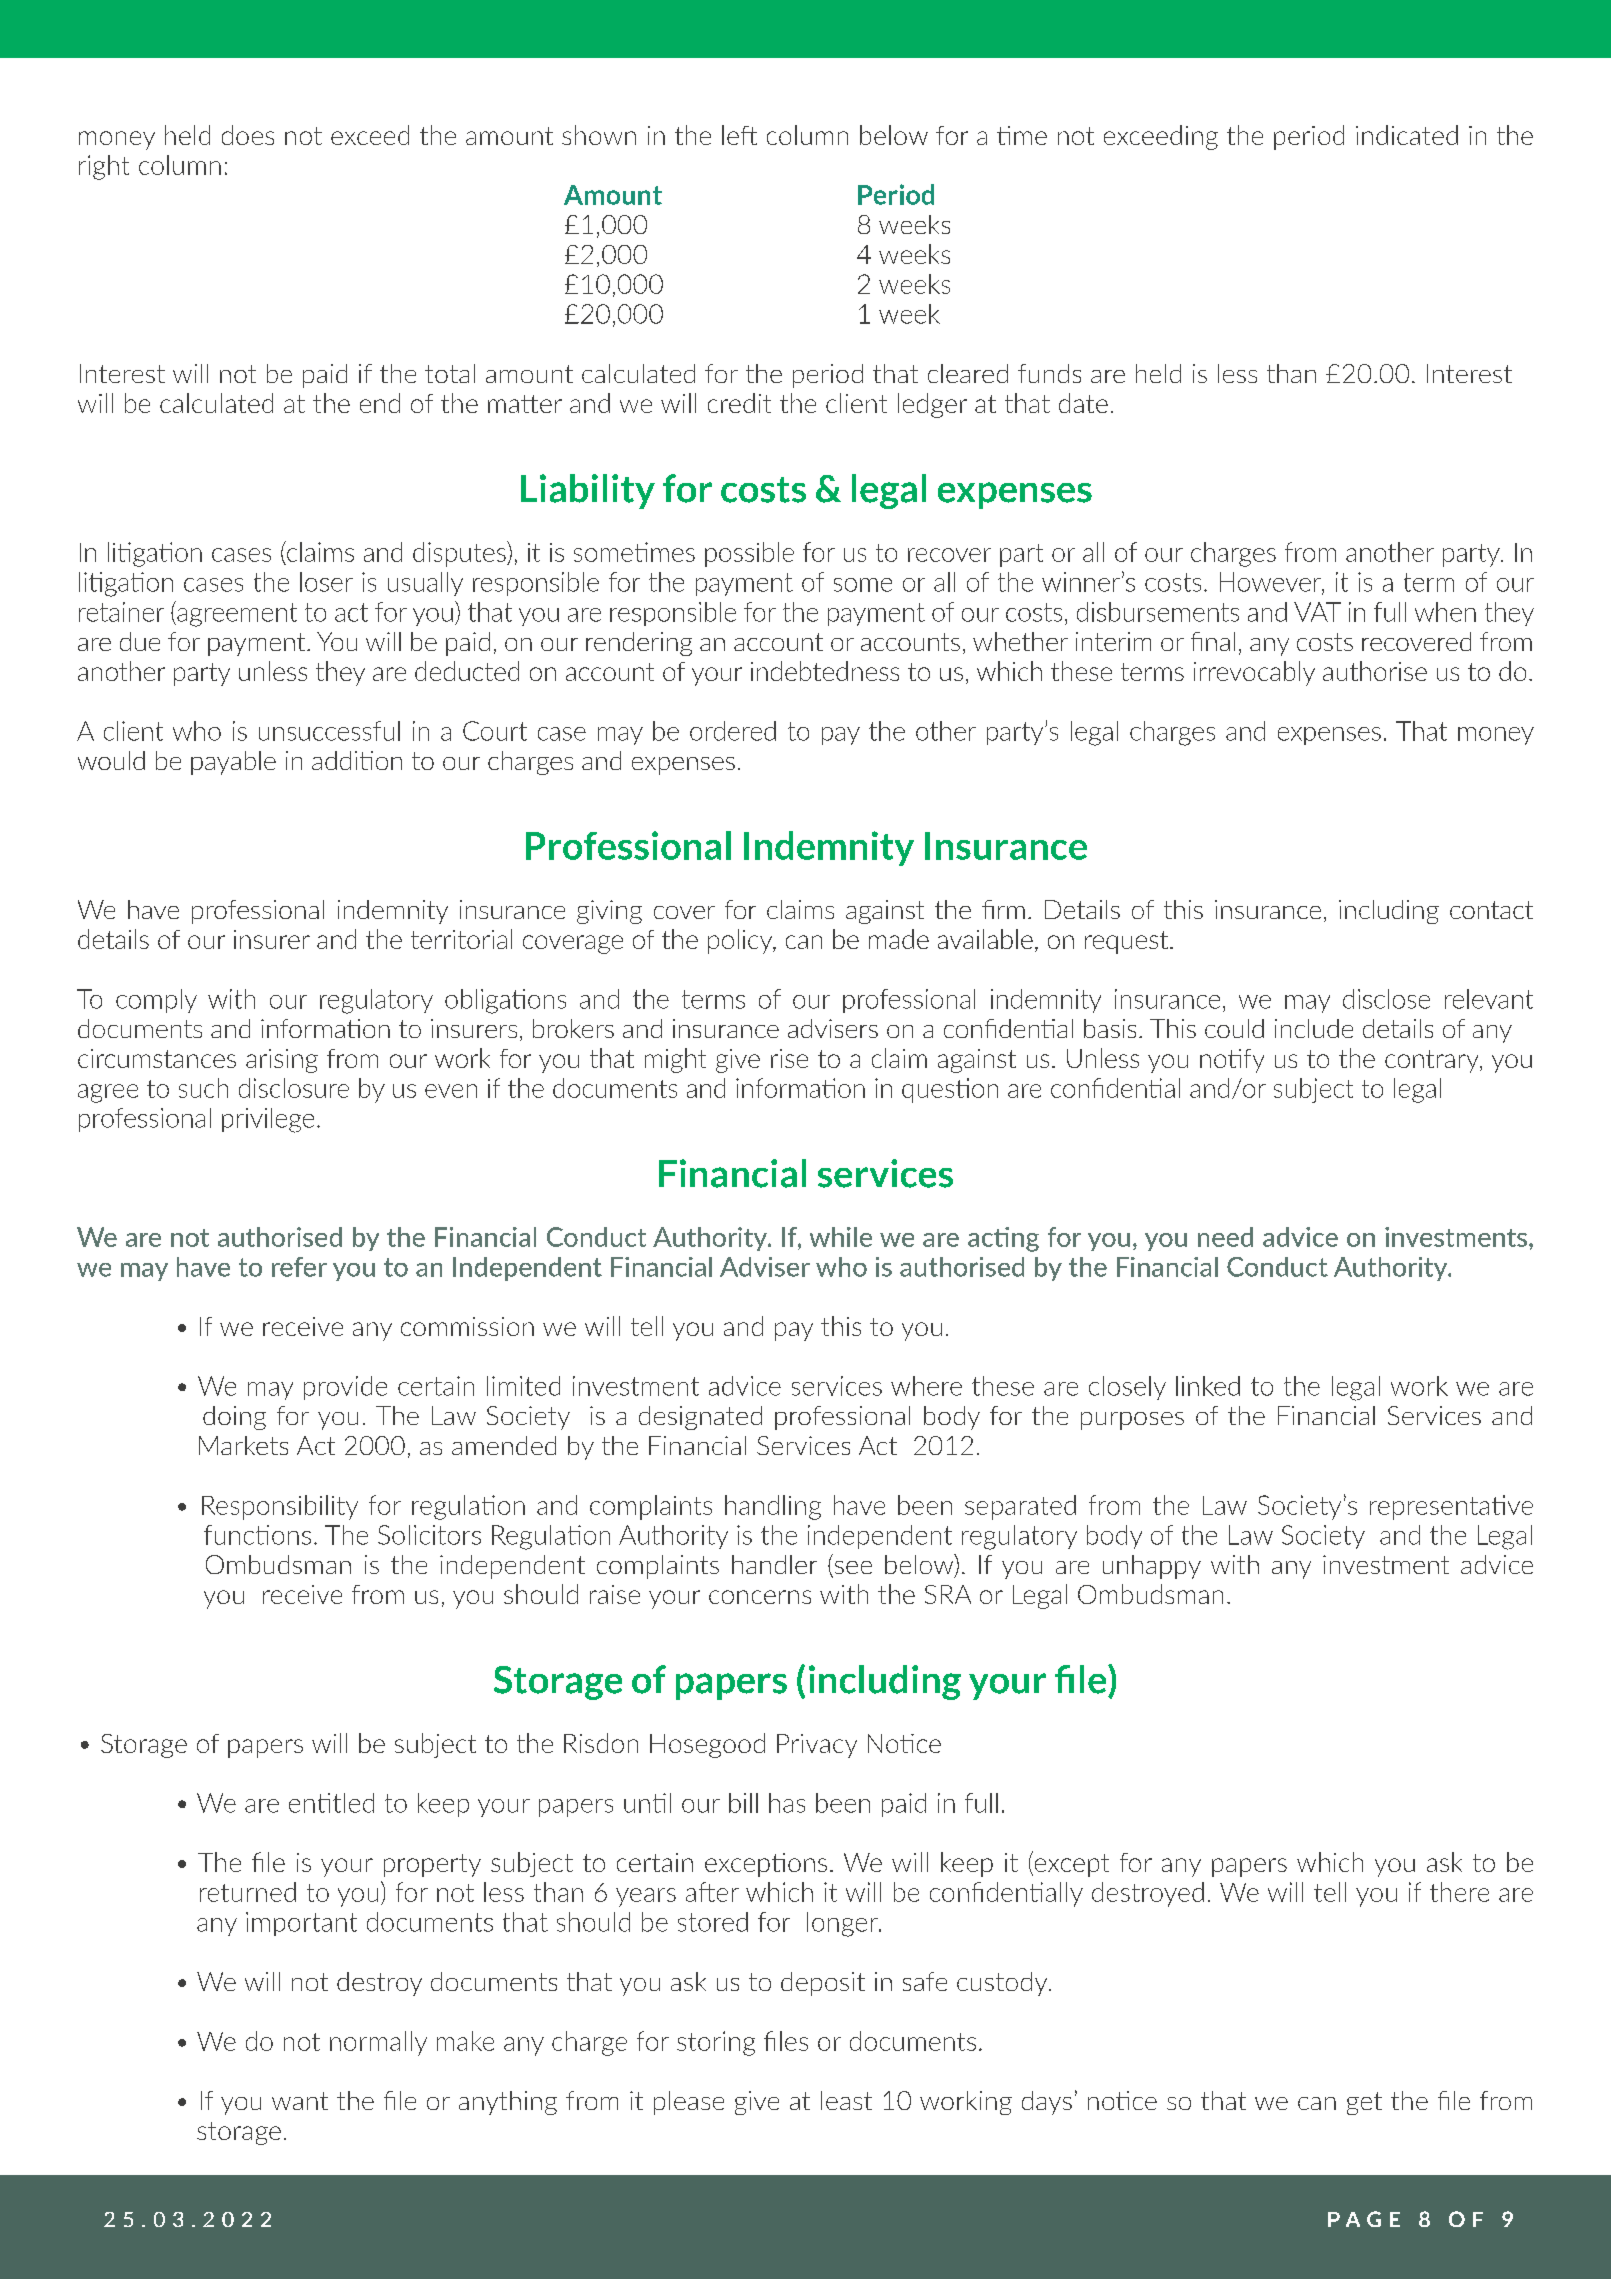 This screenshot has height=2279, width=1611. I want to click on disclose, so click(1386, 999).
